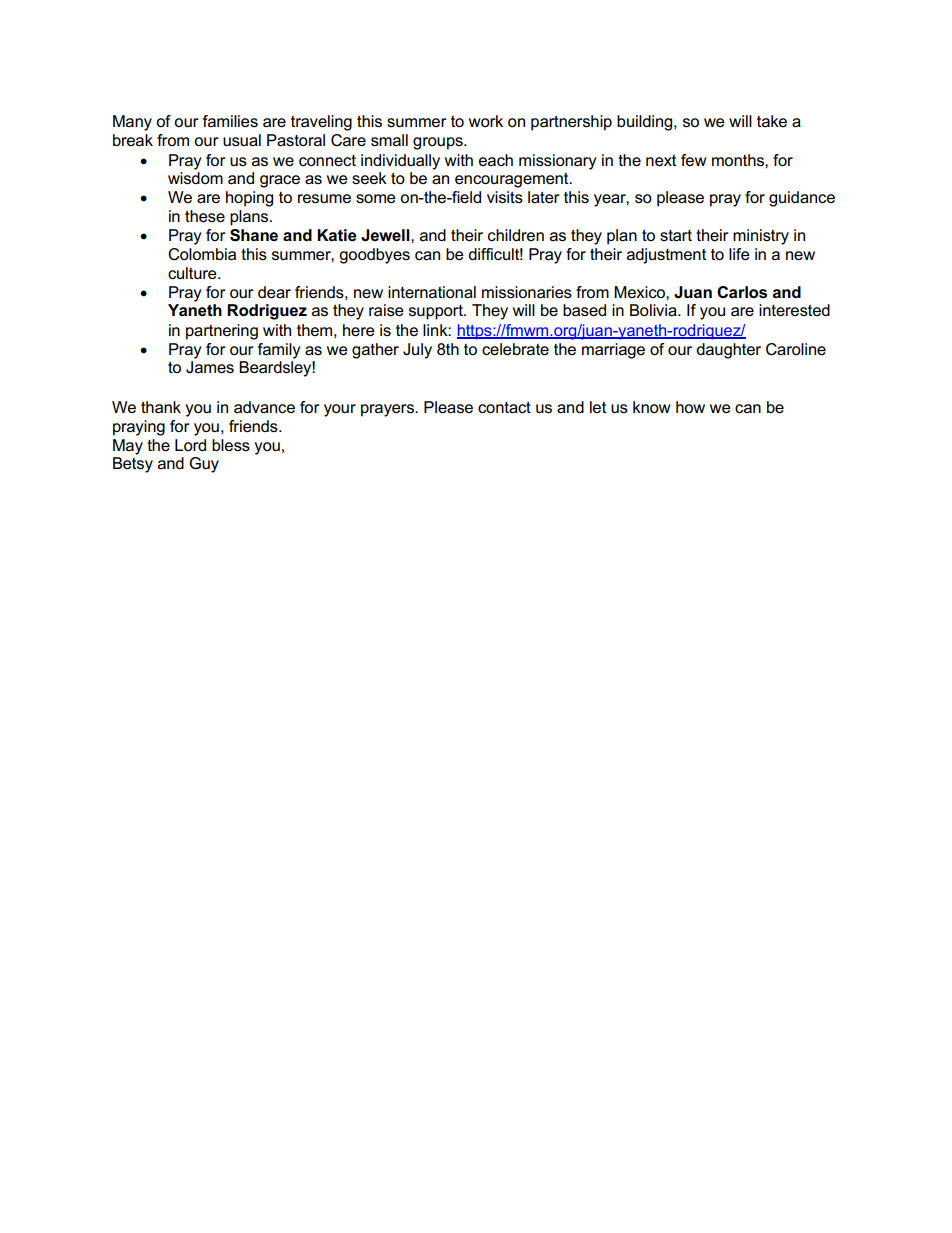 The width and height of the page is (952, 1233). Describe the element at coordinates (204, 465) in the page. I see `Guy` at that location.
